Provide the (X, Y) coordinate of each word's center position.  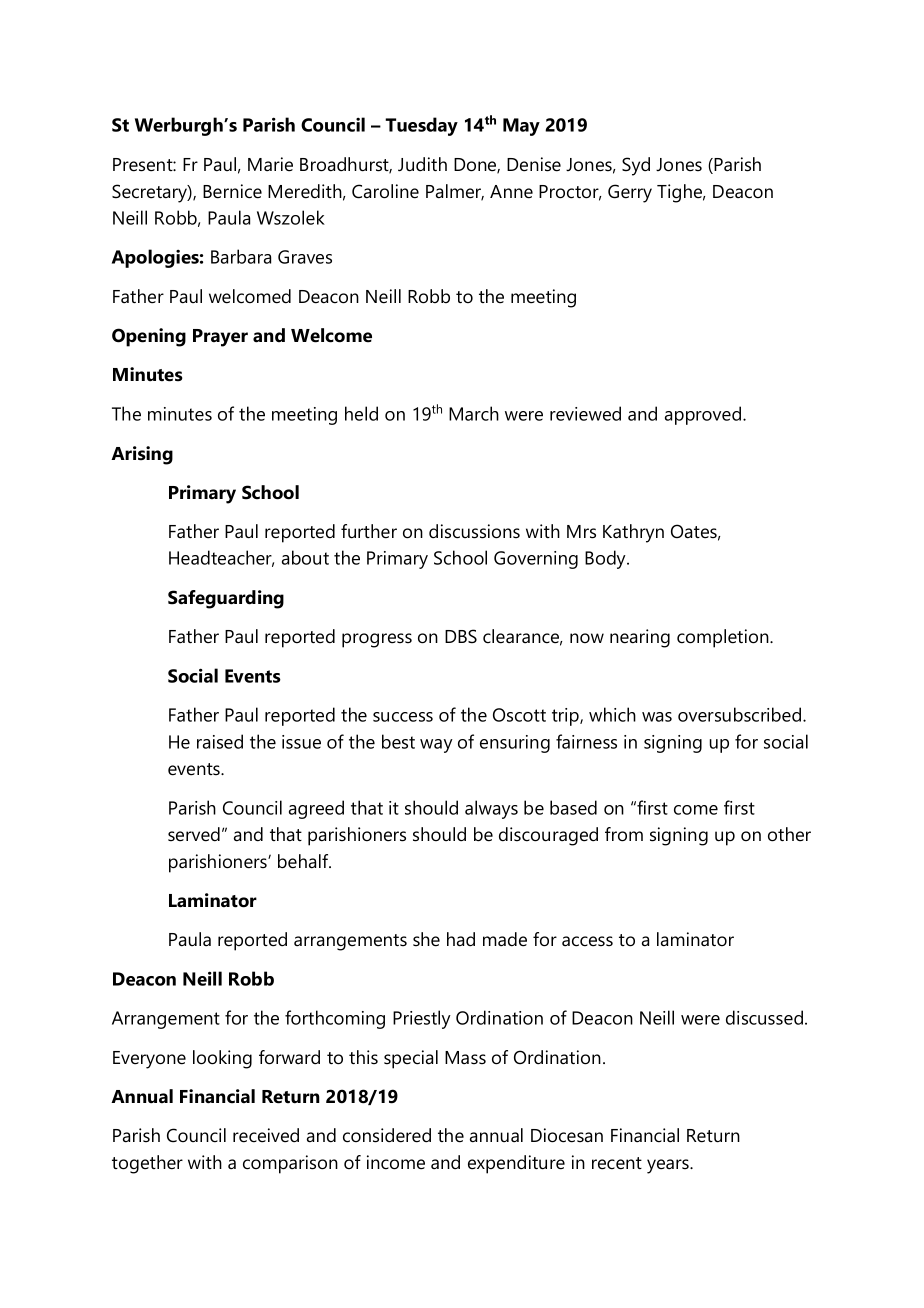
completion (724, 638)
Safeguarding (226, 599)
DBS (461, 636)
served (194, 834)
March (474, 413)
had (461, 939)
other (789, 834)
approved (704, 415)
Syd (636, 166)
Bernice (232, 191)
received (266, 1135)
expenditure (516, 1164)
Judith (422, 164)
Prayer (220, 338)
